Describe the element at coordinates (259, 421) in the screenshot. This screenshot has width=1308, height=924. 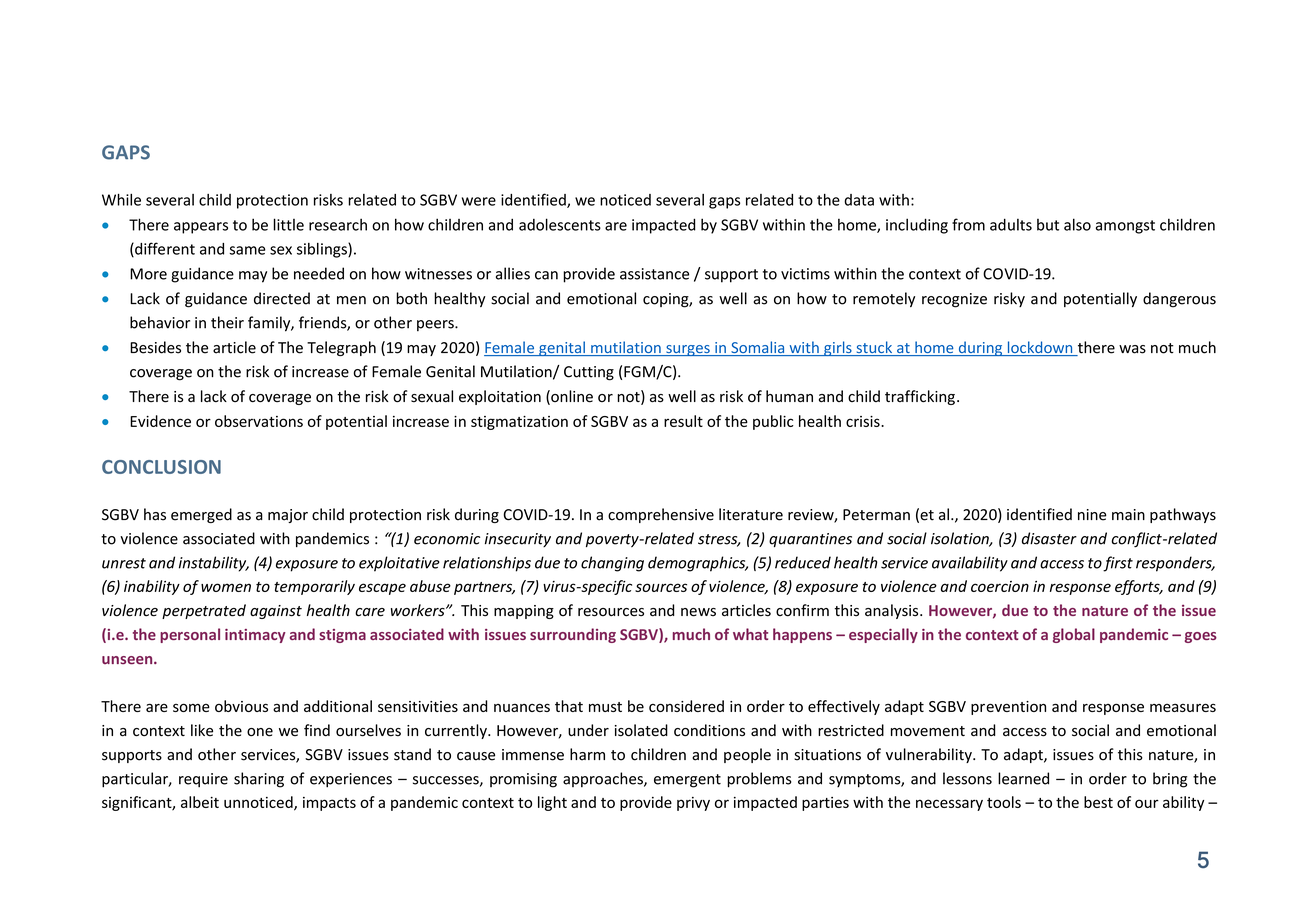
I see `observations` at that location.
